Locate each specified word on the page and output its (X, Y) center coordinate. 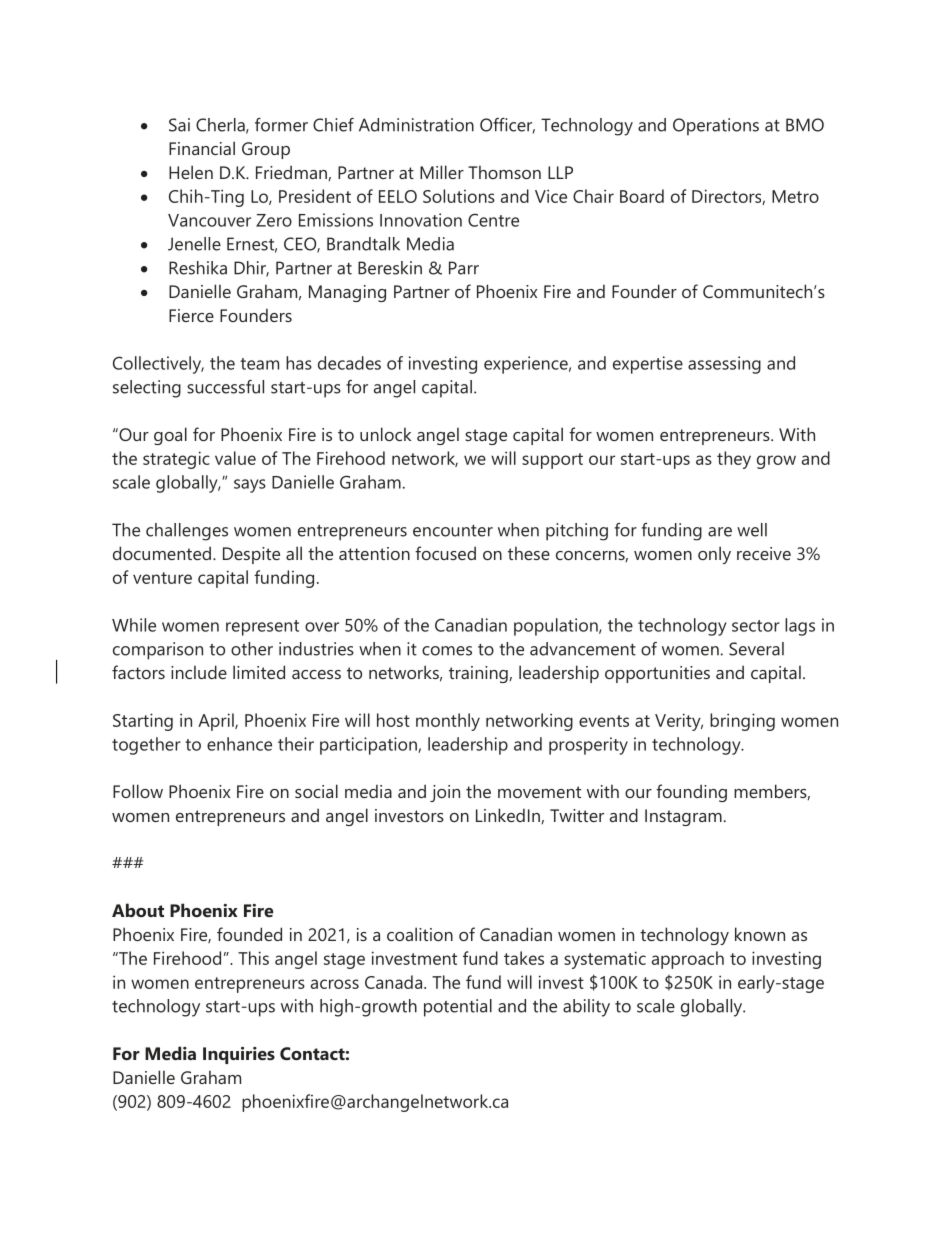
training (479, 674)
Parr (464, 268)
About (138, 910)
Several (756, 649)
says (250, 486)
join (445, 793)
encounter (453, 531)
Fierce (191, 315)
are (720, 532)
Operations (716, 127)
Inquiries (239, 1055)
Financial (202, 148)
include (199, 672)
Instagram (683, 817)
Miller (442, 172)
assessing (724, 365)
